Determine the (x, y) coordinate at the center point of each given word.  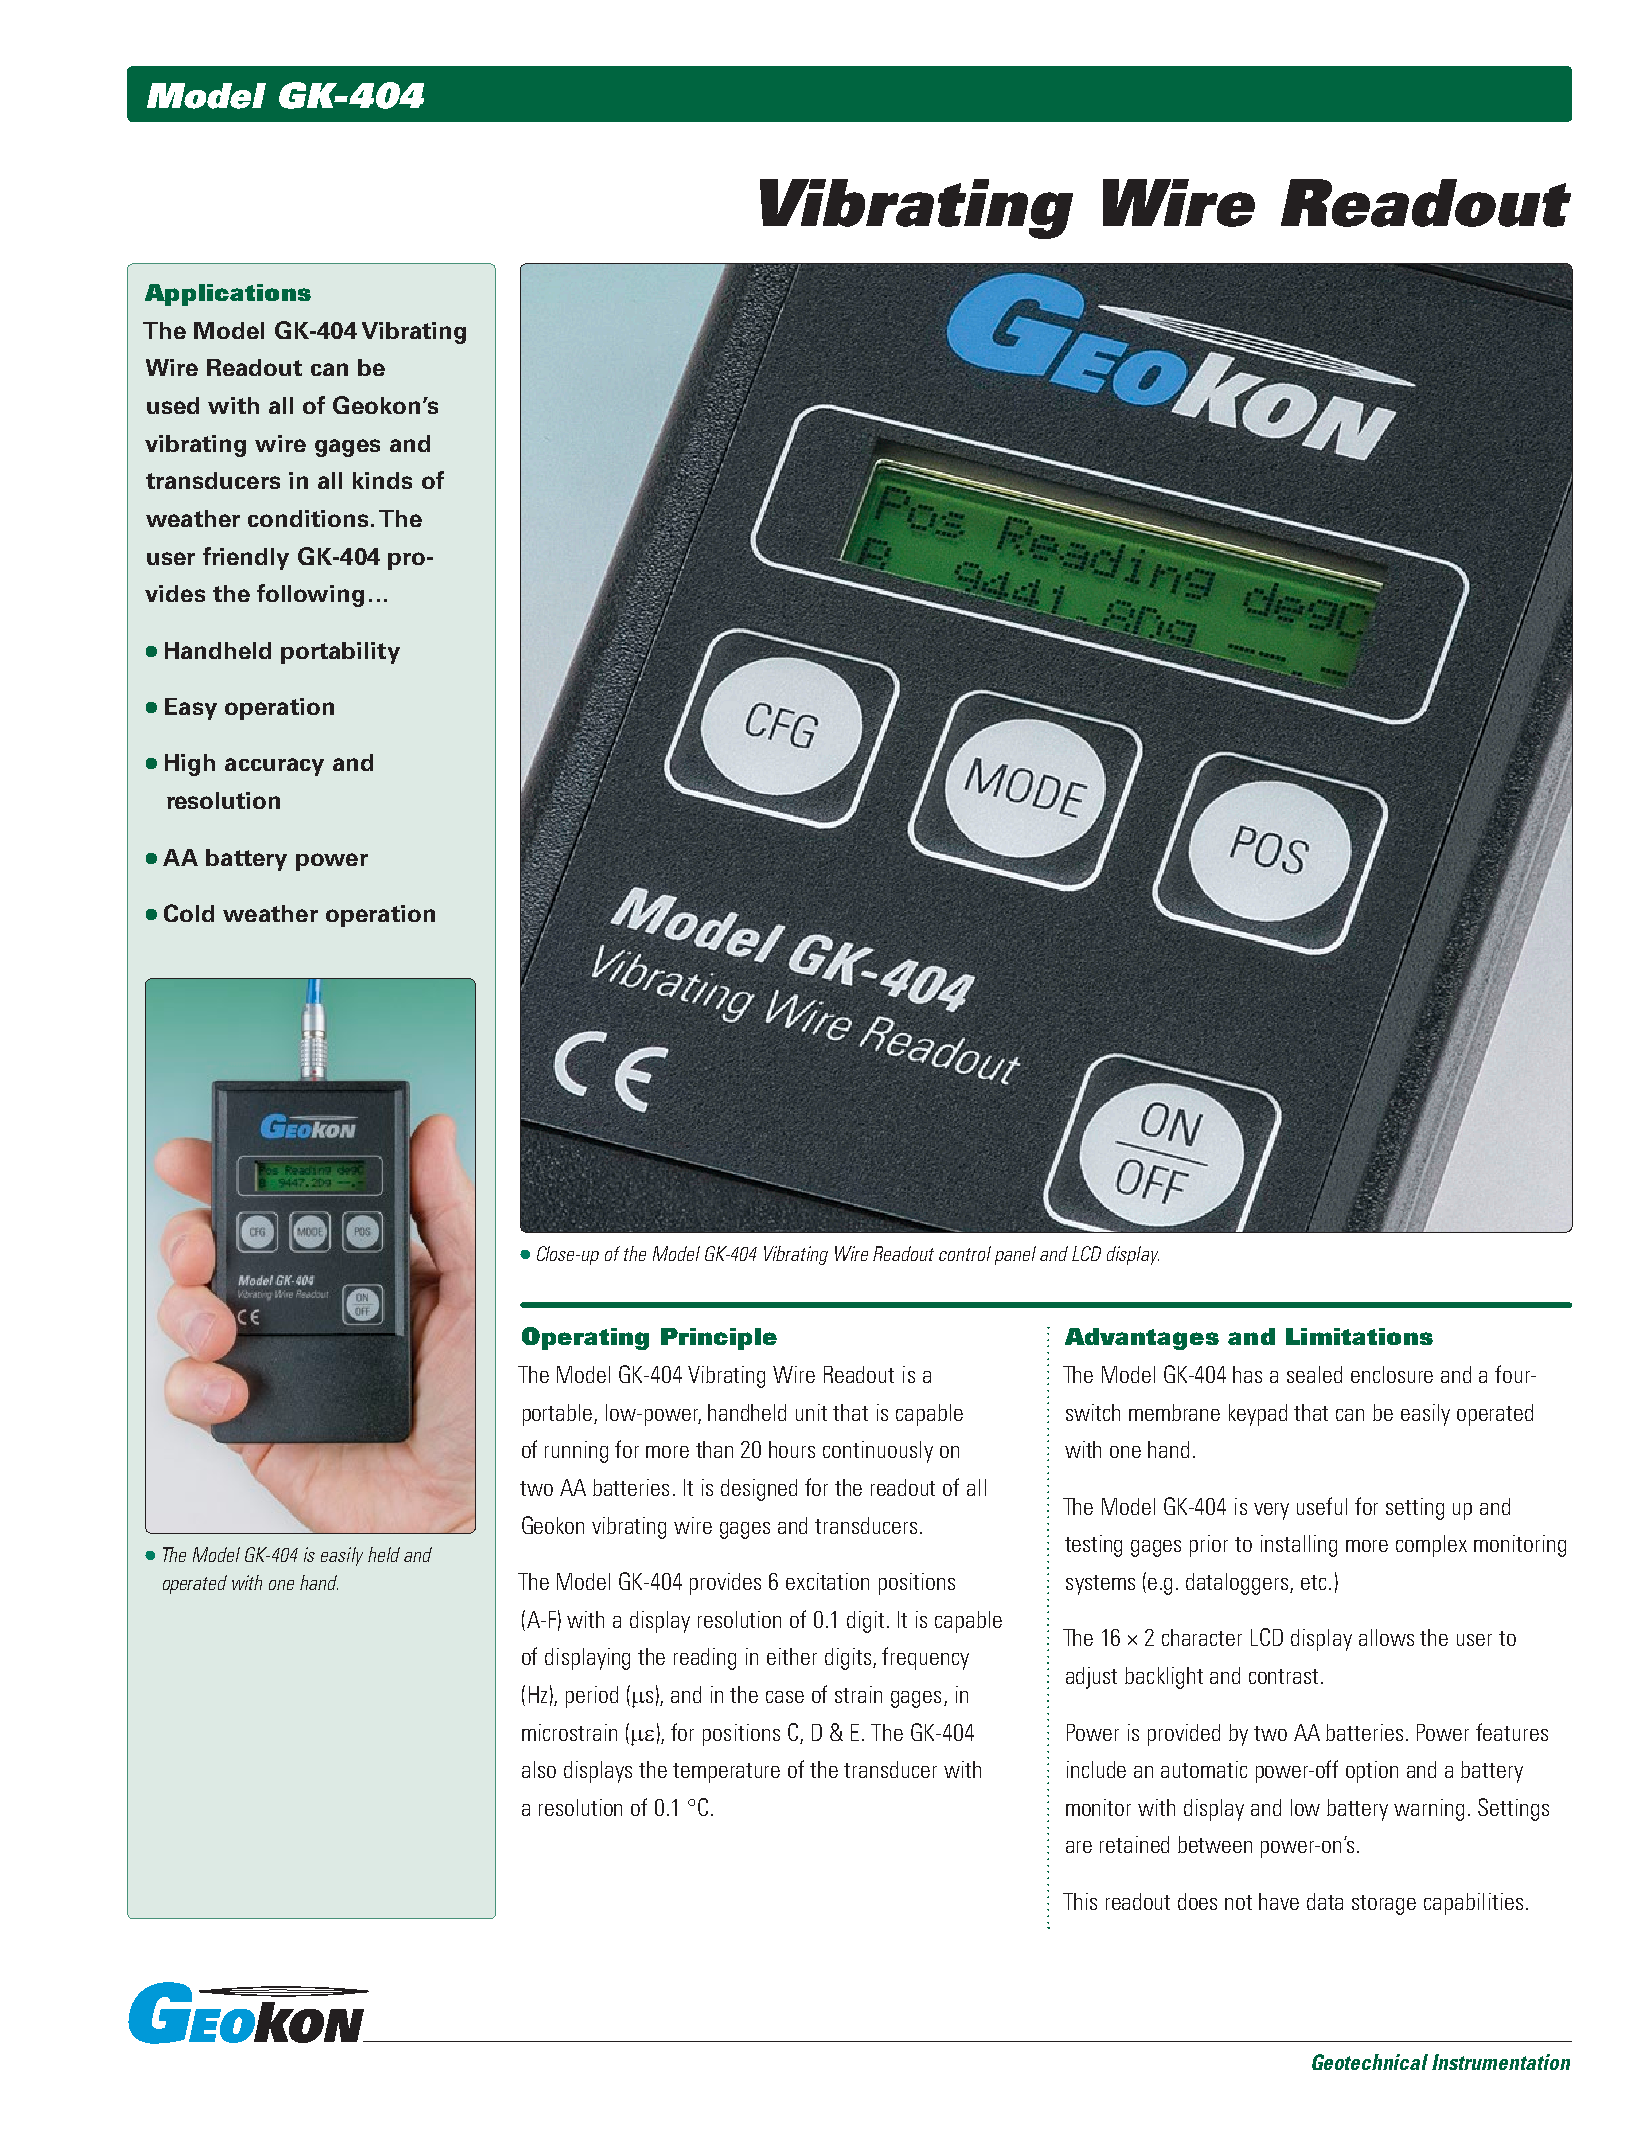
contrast (1285, 1676)
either (792, 1656)
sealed (1314, 1374)
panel (1015, 1255)
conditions (308, 518)
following (310, 595)
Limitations (1359, 1336)
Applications (228, 295)
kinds (382, 480)
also (539, 1769)
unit (811, 1412)
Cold (189, 913)
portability (340, 653)
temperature (726, 1773)
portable (559, 1415)
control (965, 1253)
